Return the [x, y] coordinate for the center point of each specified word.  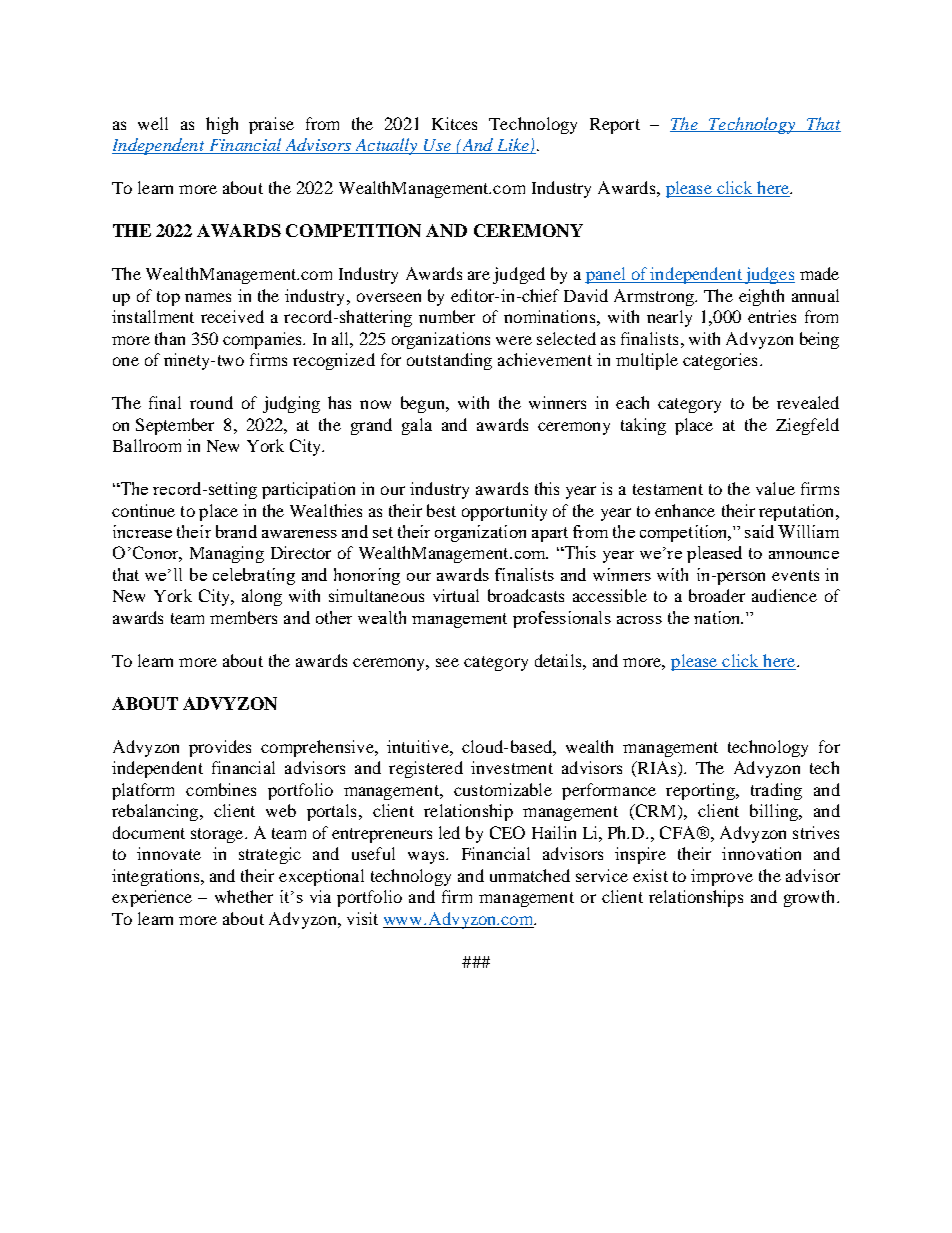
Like [513, 146]
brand [236, 531]
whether [244, 896]
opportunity [504, 512]
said [759, 531]
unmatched [530, 875]
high [222, 125]
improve [722, 877]
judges [769, 275]
